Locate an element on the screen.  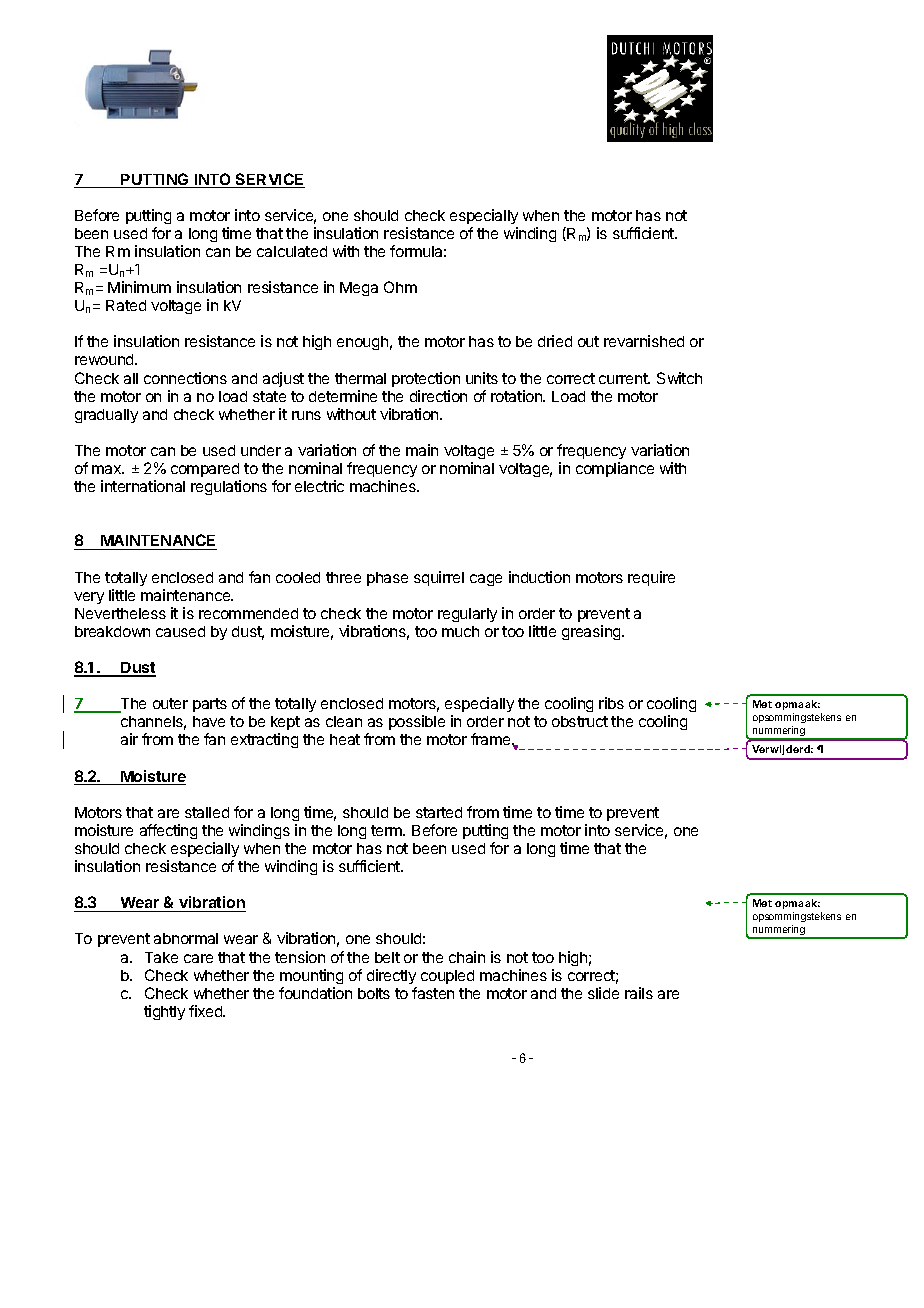
started is located at coordinates (439, 812).
